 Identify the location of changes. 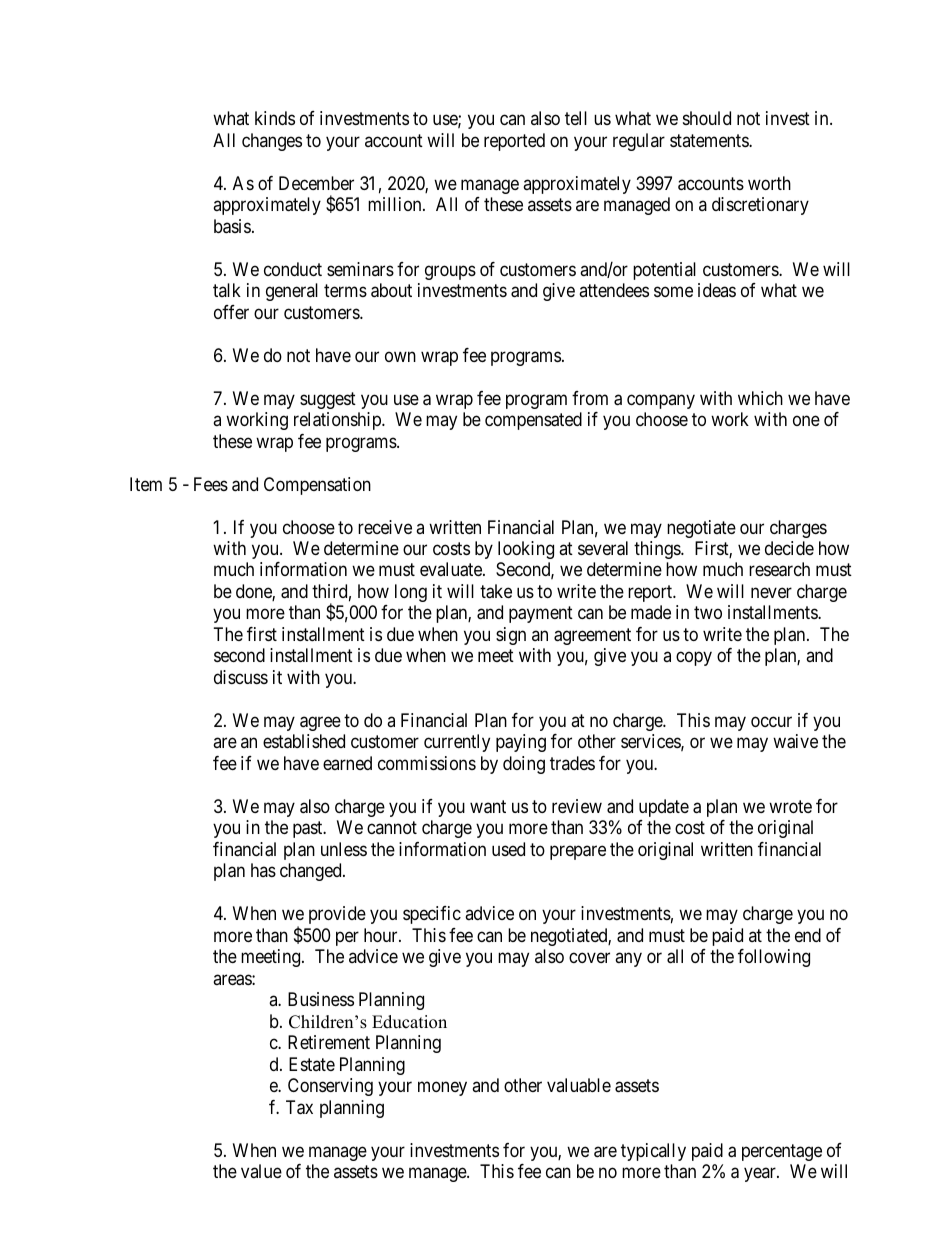
(272, 142).
